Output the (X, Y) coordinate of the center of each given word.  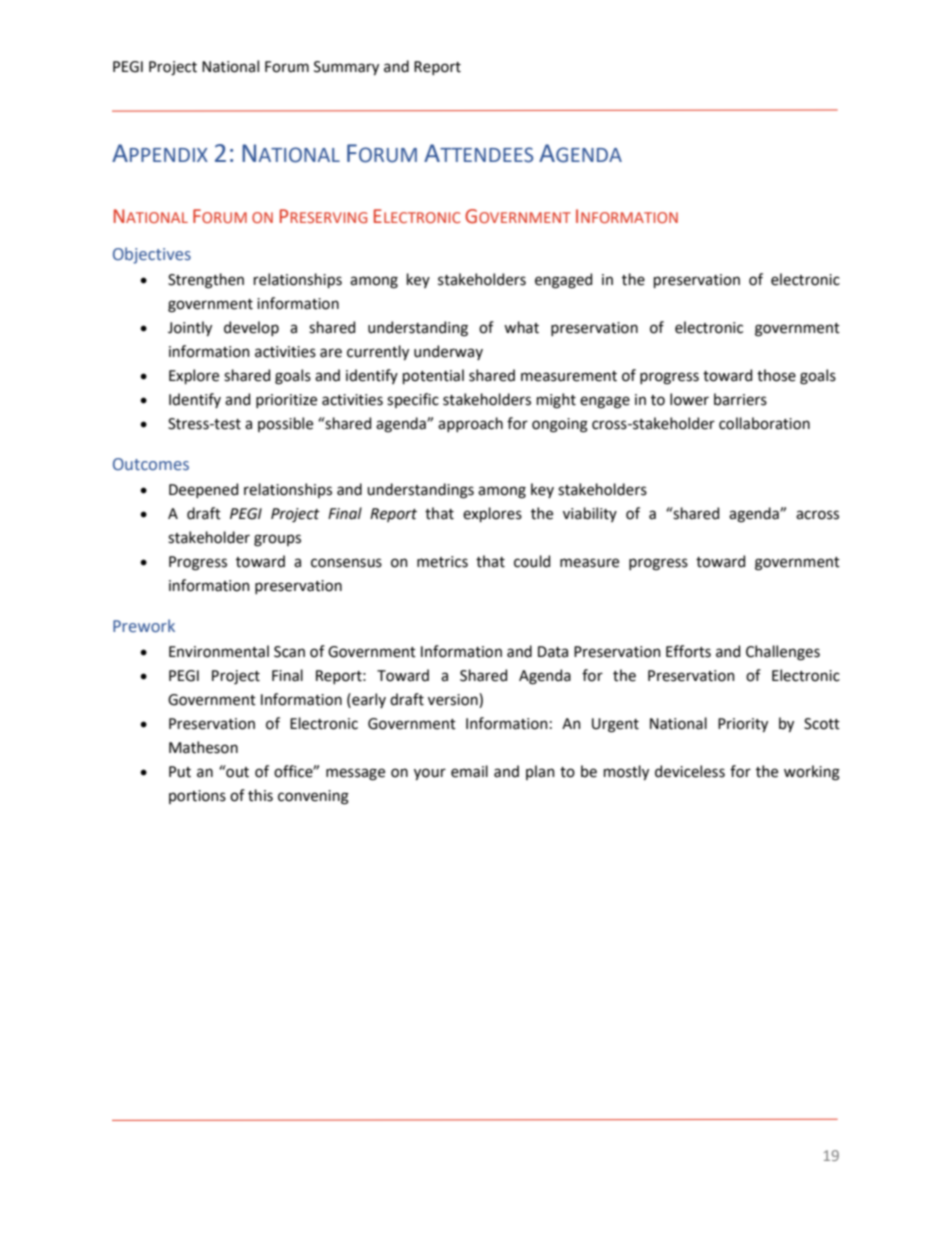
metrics (442, 562)
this (260, 795)
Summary (346, 68)
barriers (740, 399)
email (469, 771)
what (521, 327)
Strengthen (206, 281)
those (776, 375)
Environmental (219, 651)
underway (448, 352)
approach (470, 424)
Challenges (783, 653)
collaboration (764, 423)
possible (285, 424)
